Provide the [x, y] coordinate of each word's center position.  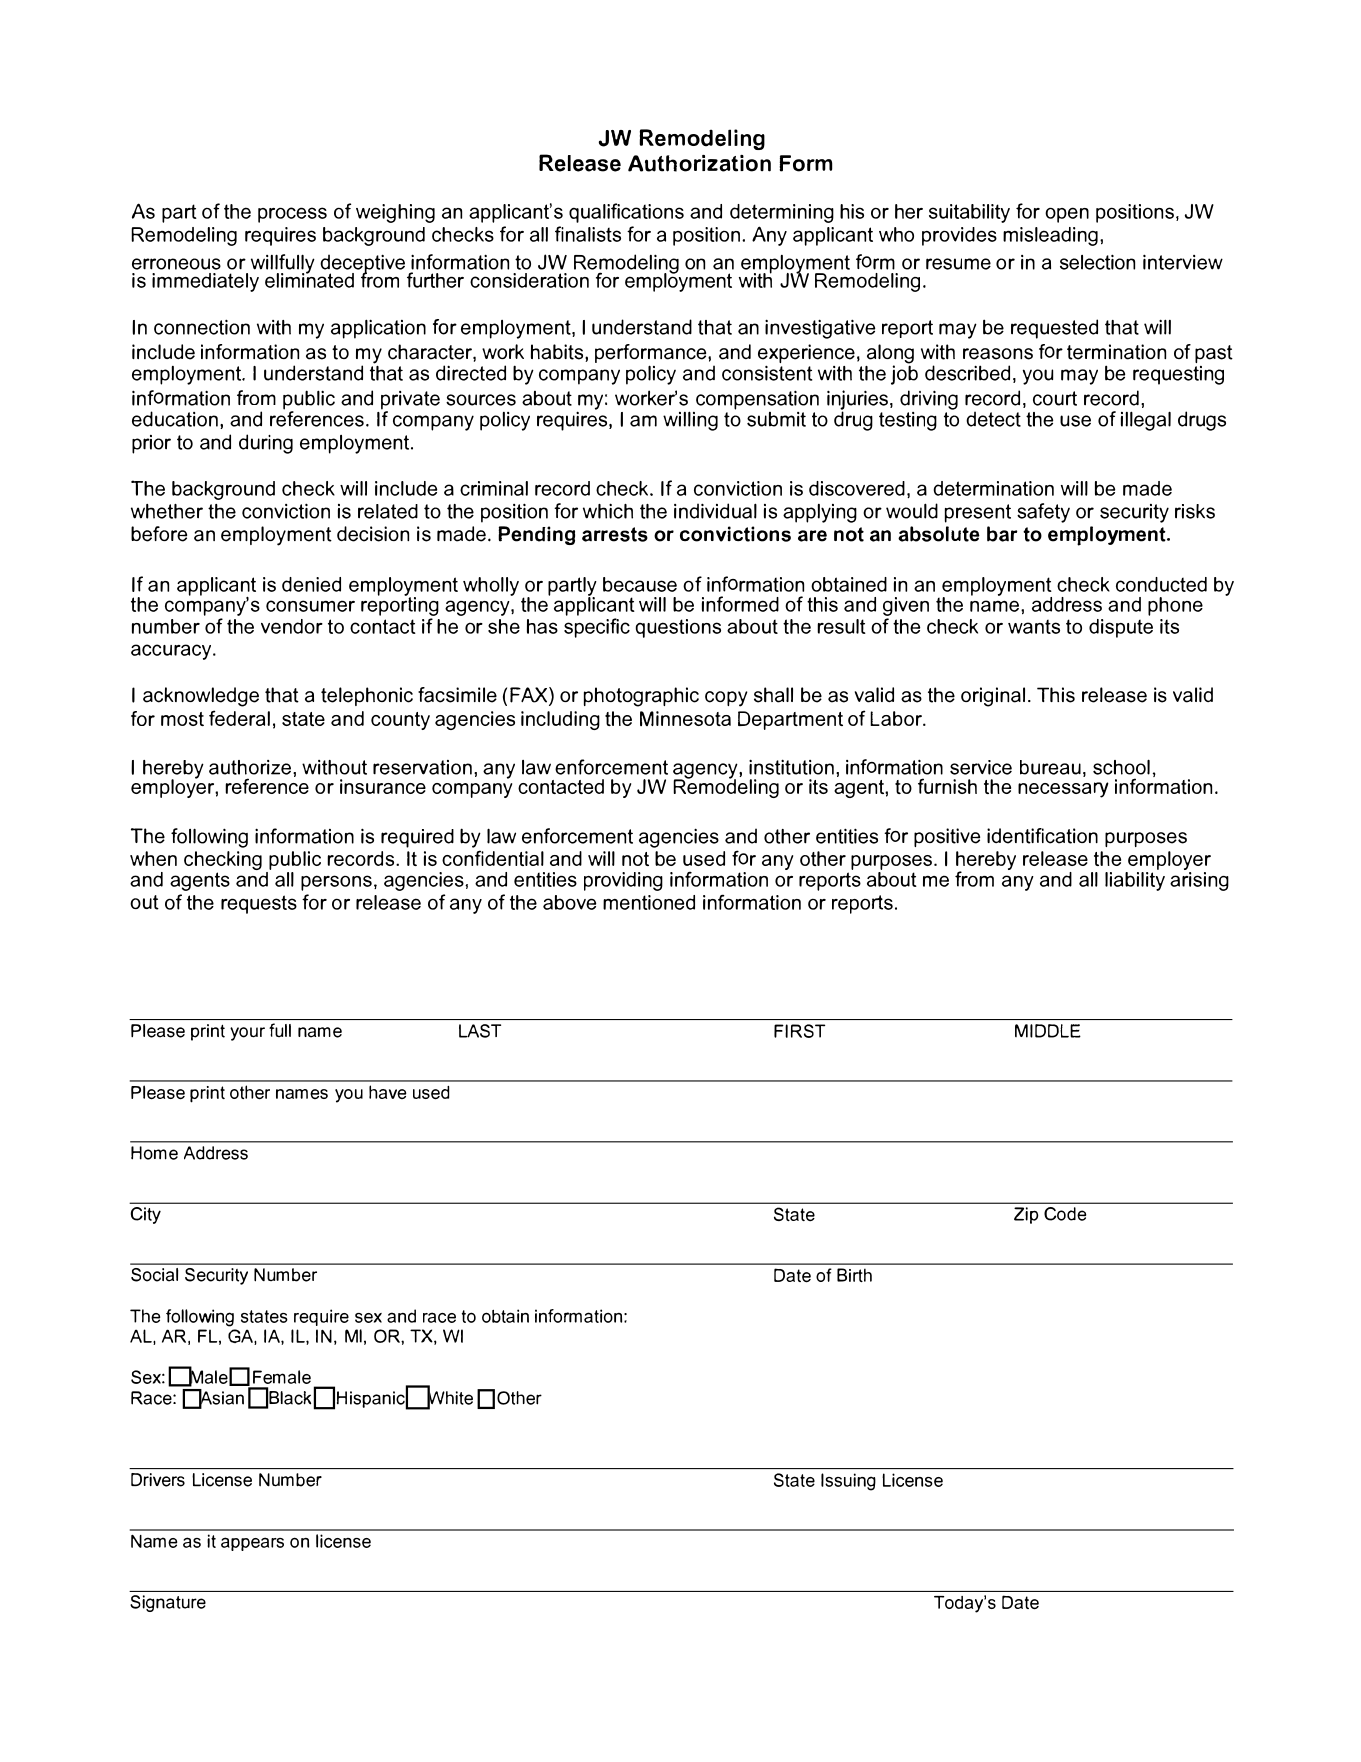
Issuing [848, 1482]
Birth [854, 1275]
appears [252, 1544]
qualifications [626, 213]
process [292, 215]
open [1067, 215]
